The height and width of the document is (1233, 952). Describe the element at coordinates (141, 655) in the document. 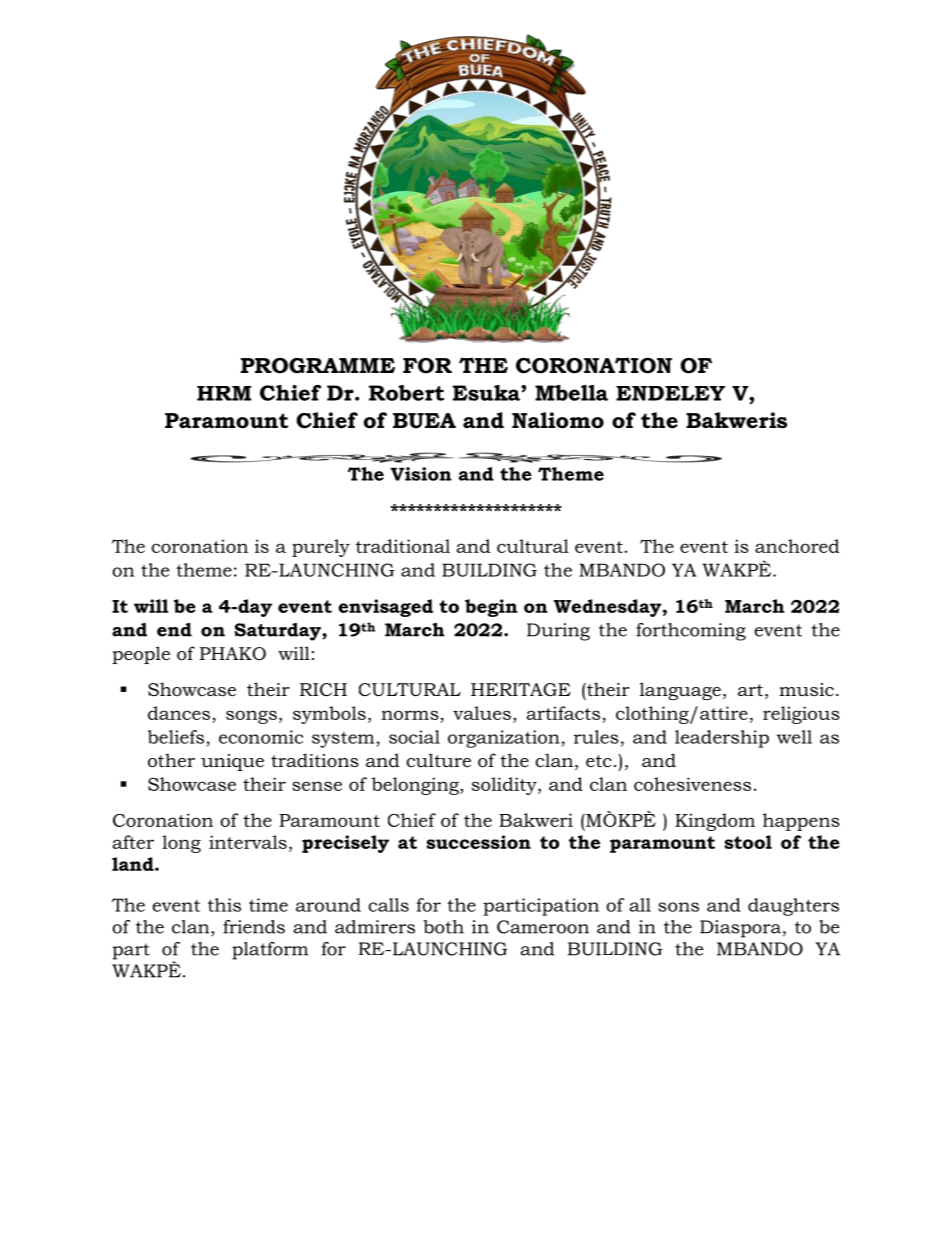

I see `people` at that location.
